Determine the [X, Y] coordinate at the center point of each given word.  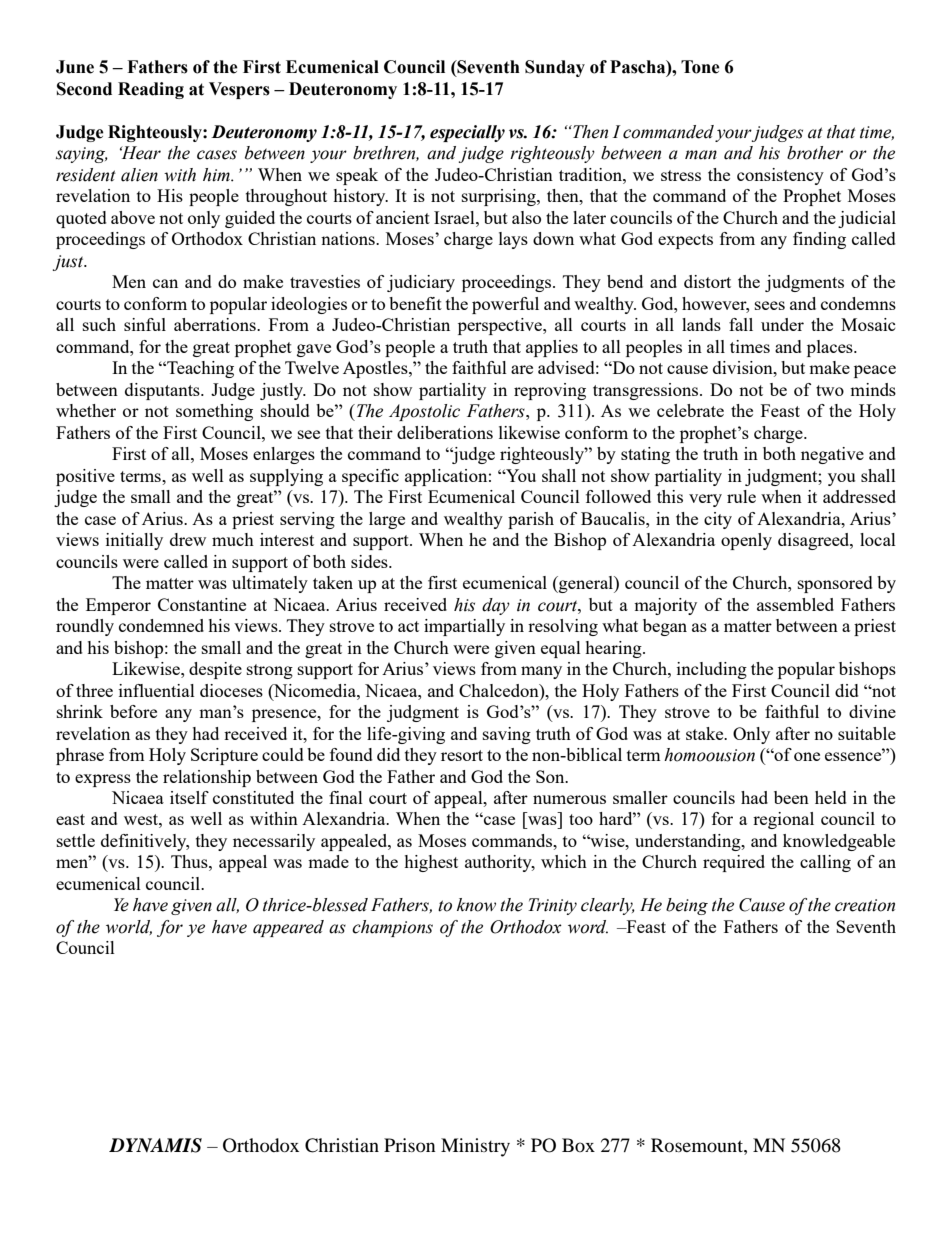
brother [815, 153]
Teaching [199, 369]
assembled [795, 604]
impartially [464, 627]
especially [467, 133]
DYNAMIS [155, 1145]
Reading [151, 90]
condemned [161, 625]
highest [431, 863]
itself [189, 797]
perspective [501, 326]
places [831, 348]
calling [825, 863]
